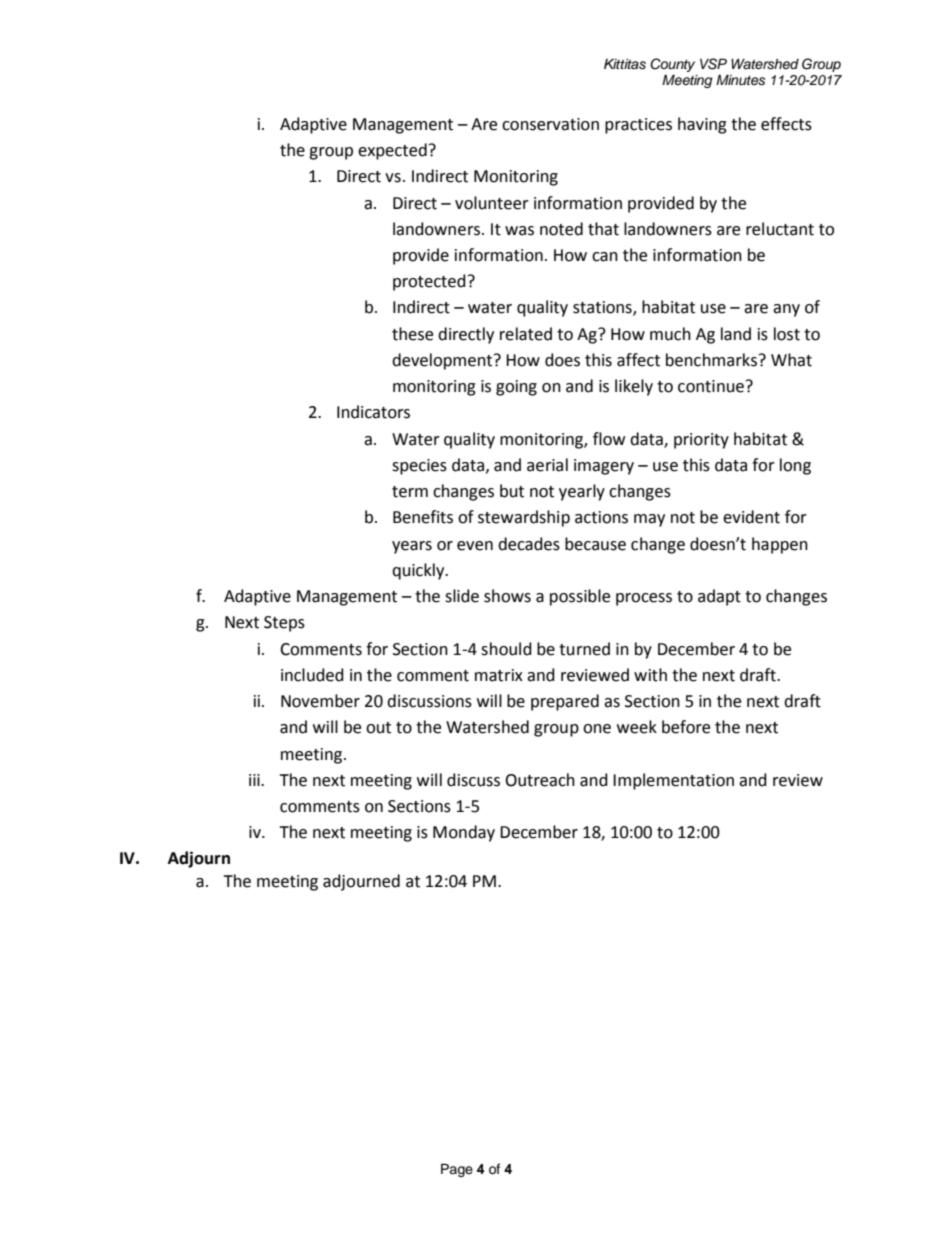  I want to click on priority, so click(701, 441).
